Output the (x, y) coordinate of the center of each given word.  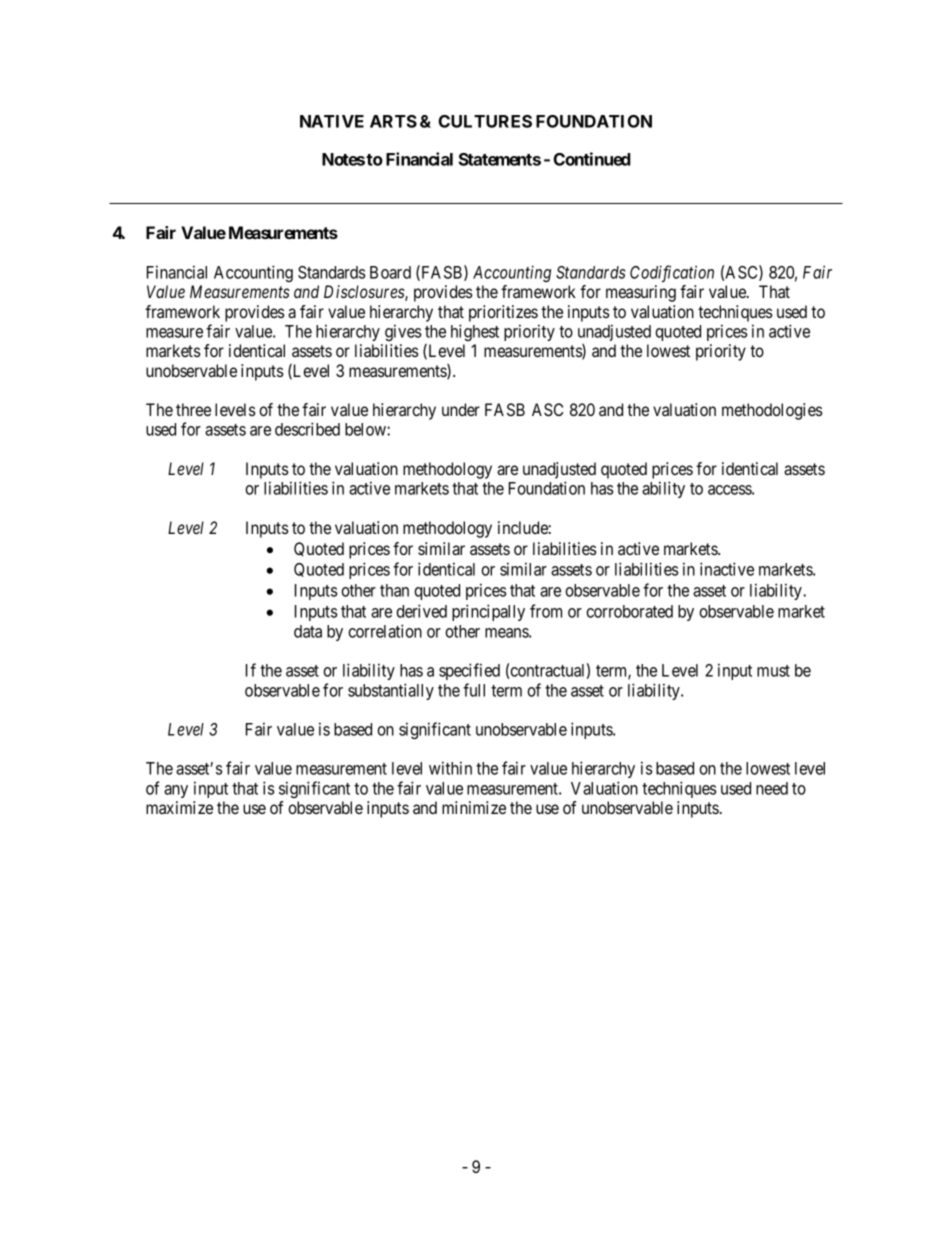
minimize (474, 807)
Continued (592, 159)
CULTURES (485, 121)
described (307, 429)
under (461, 409)
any (176, 791)
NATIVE (332, 121)
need (772, 788)
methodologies (772, 411)
